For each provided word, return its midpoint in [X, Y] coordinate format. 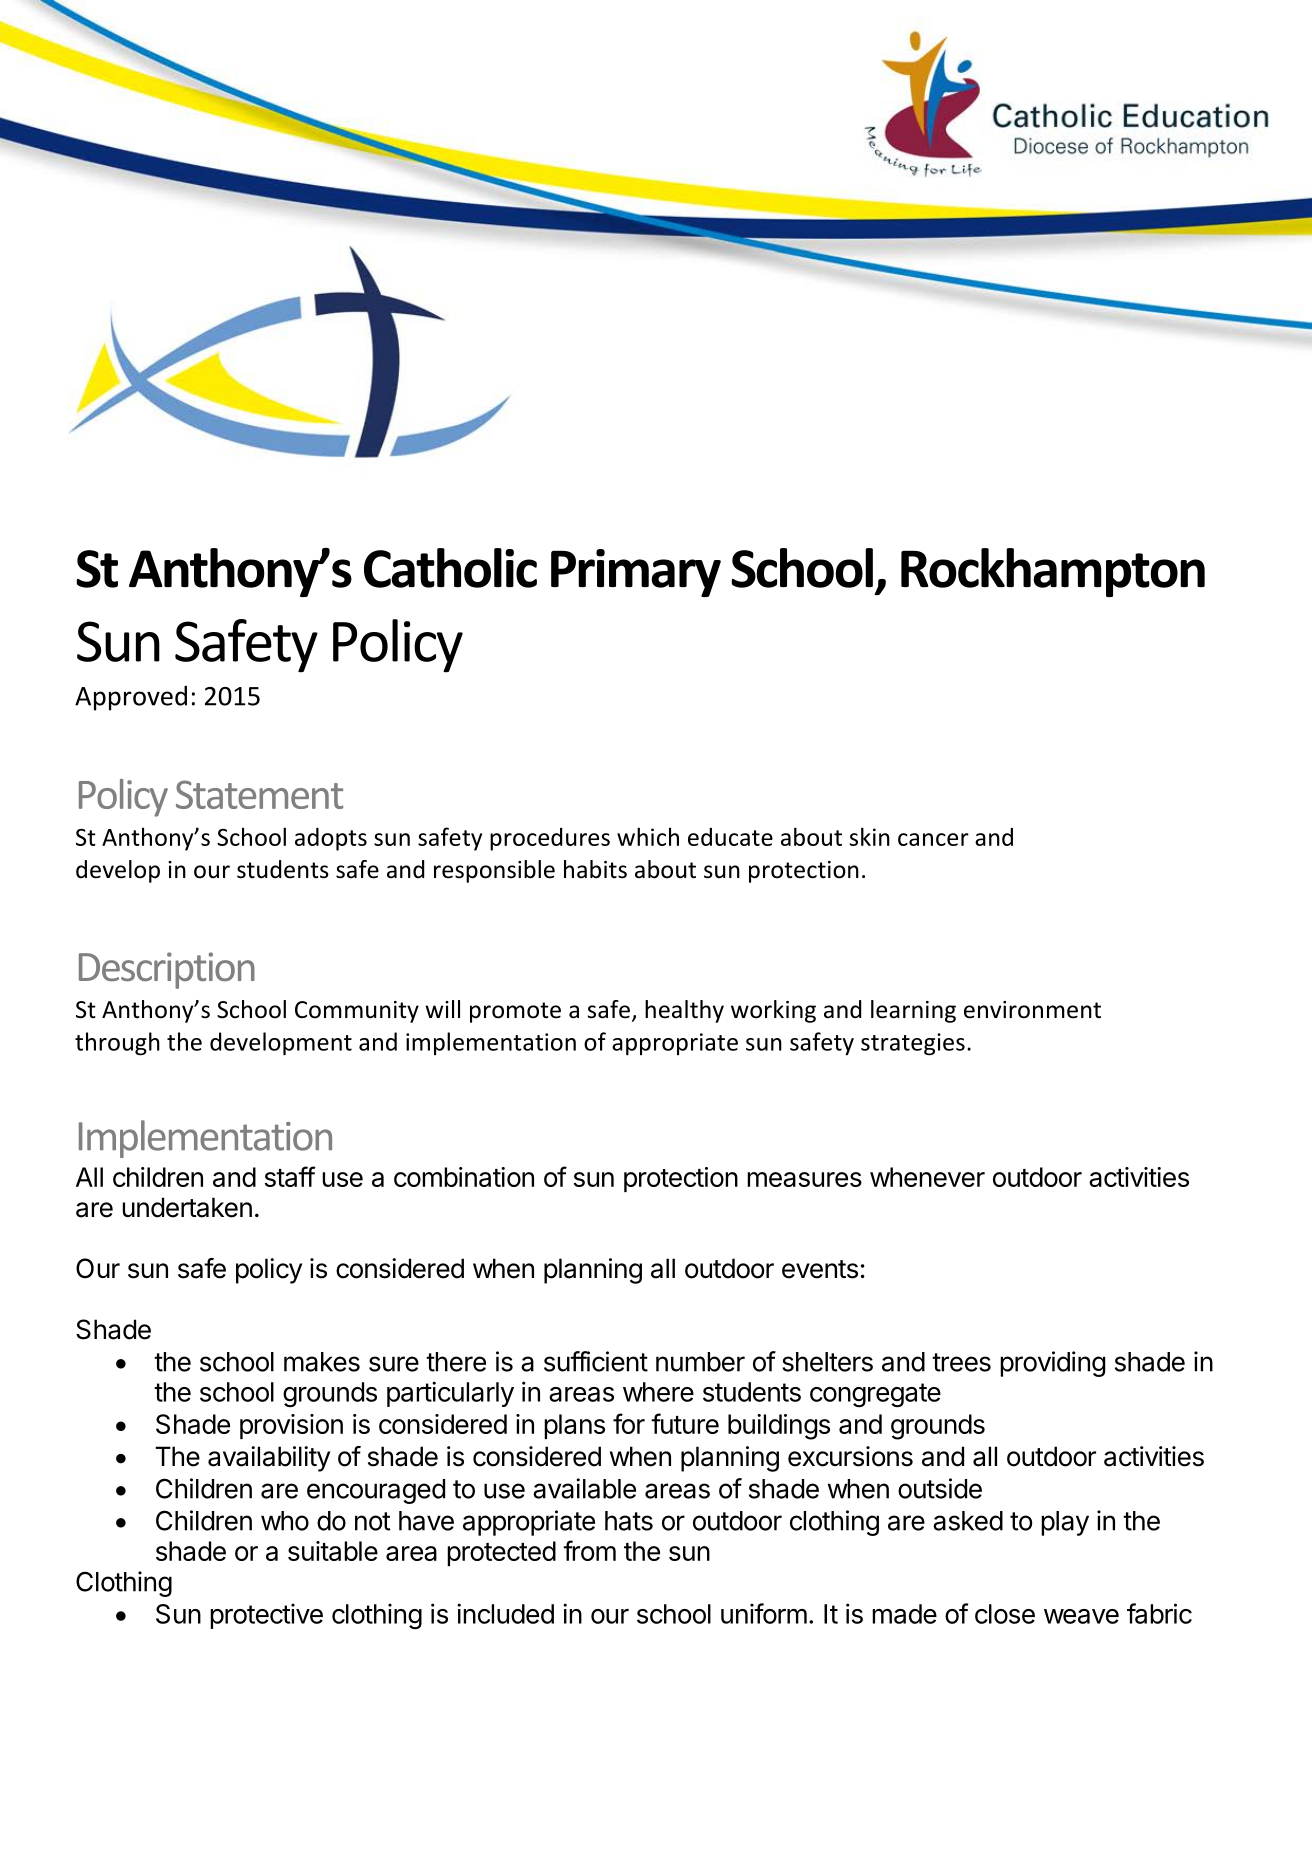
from [589, 1550]
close [1005, 1614]
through [117, 1044]
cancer [933, 839]
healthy [684, 1011]
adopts [331, 839]
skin [870, 836]
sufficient [596, 1361]
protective [266, 1616]
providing [1052, 1364]
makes [322, 1362]
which [648, 836]
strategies [913, 1044]
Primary [636, 573]
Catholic [450, 568]
